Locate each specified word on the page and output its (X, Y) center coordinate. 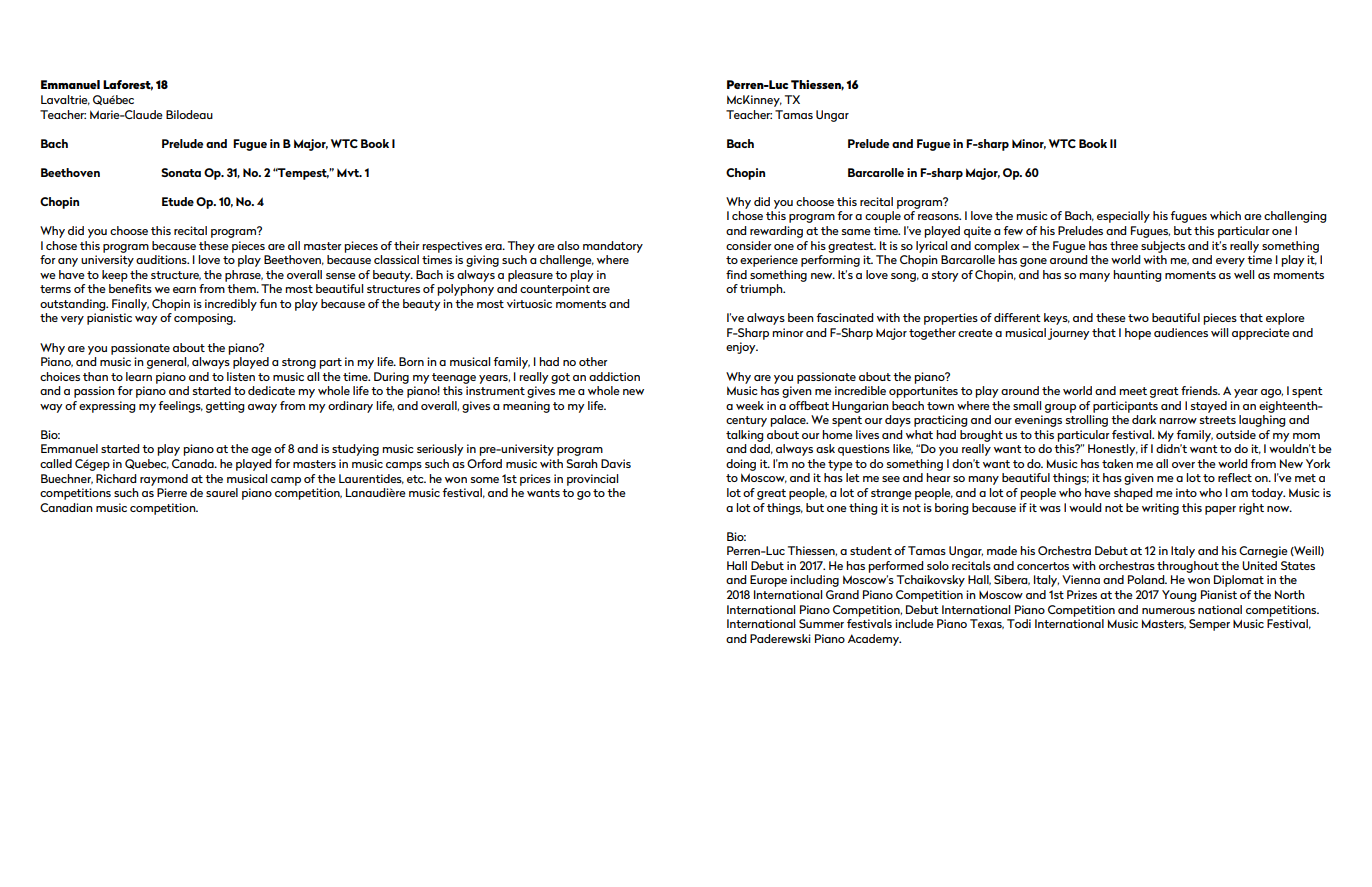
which (1225, 215)
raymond (164, 480)
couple (883, 217)
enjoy (742, 348)
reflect (1235, 477)
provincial (592, 480)
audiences (1181, 332)
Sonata (181, 172)
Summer (821, 623)
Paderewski (780, 638)
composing (204, 319)
